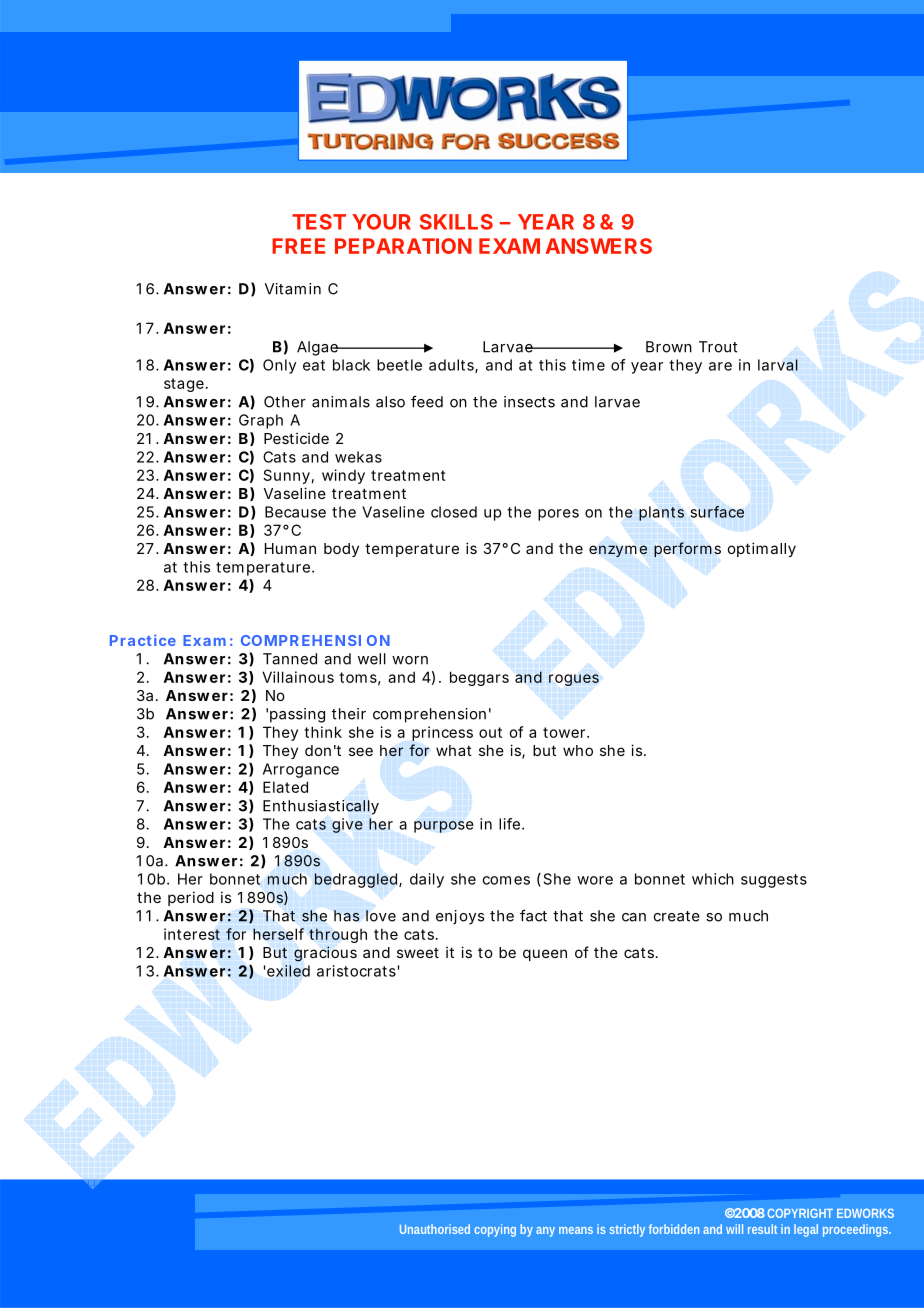 The height and width of the page is (1308, 924). Describe the element at coordinates (495, 1230) in the page. I see `copying` at that location.
